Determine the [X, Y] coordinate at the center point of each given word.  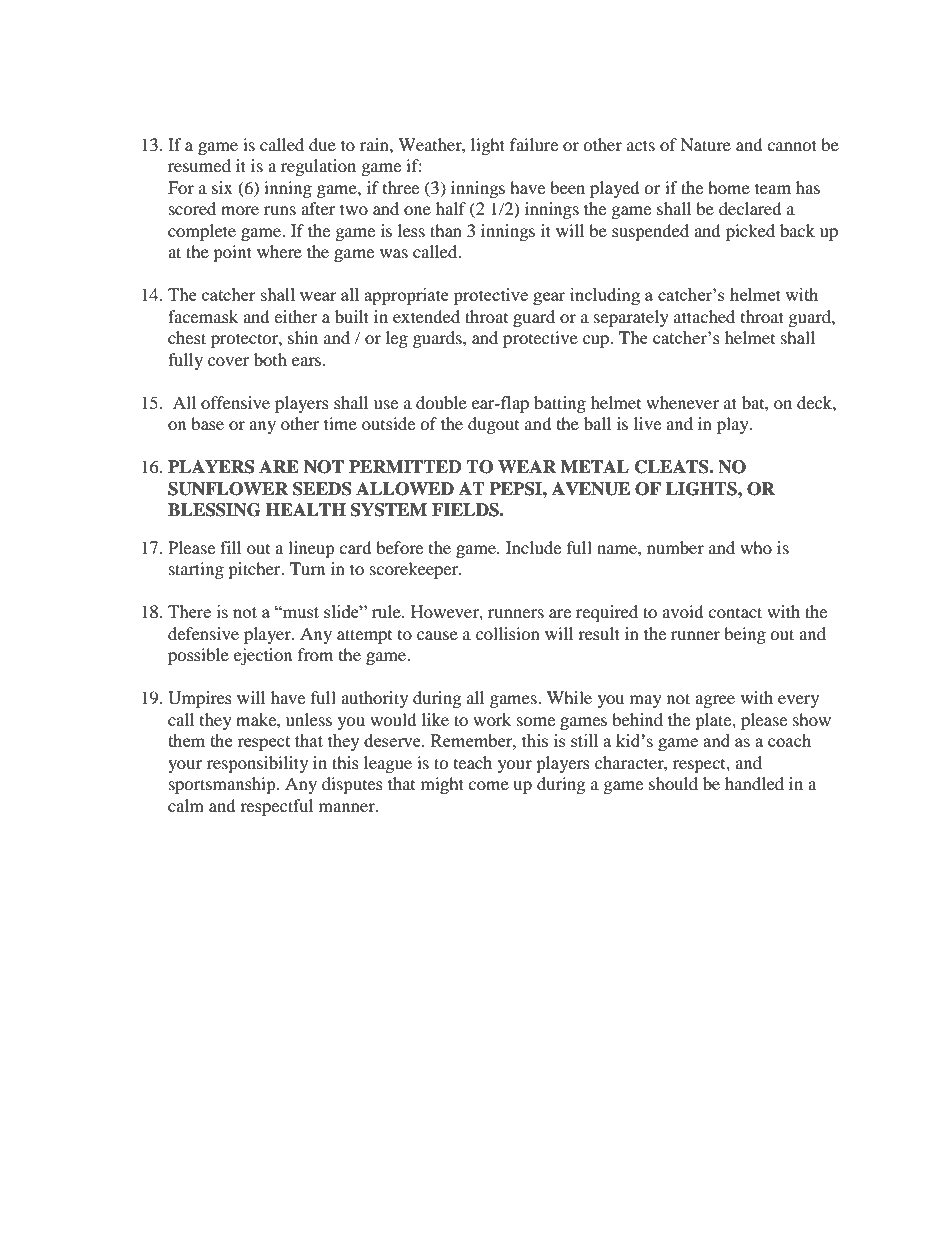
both [270, 359]
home [729, 187]
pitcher [255, 570]
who [756, 547]
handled [754, 783]
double [441, 402]
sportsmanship [223, 785]
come [488, 785]
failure [534, 144]
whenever [682, 402]
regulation [318, 167]
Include [533, 547]
